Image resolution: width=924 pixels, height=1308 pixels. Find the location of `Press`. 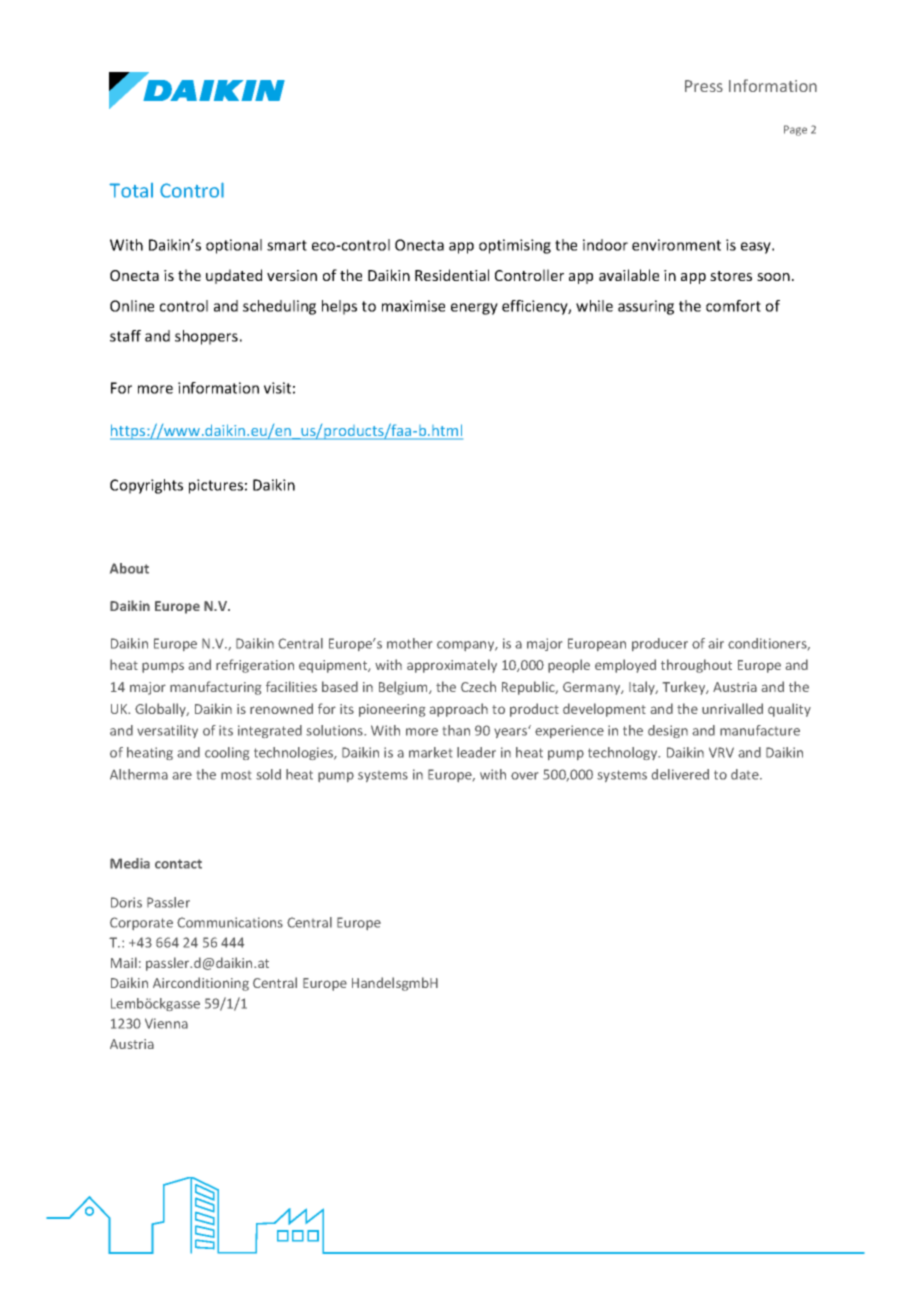

Press is located at coordinates (704, 86).
